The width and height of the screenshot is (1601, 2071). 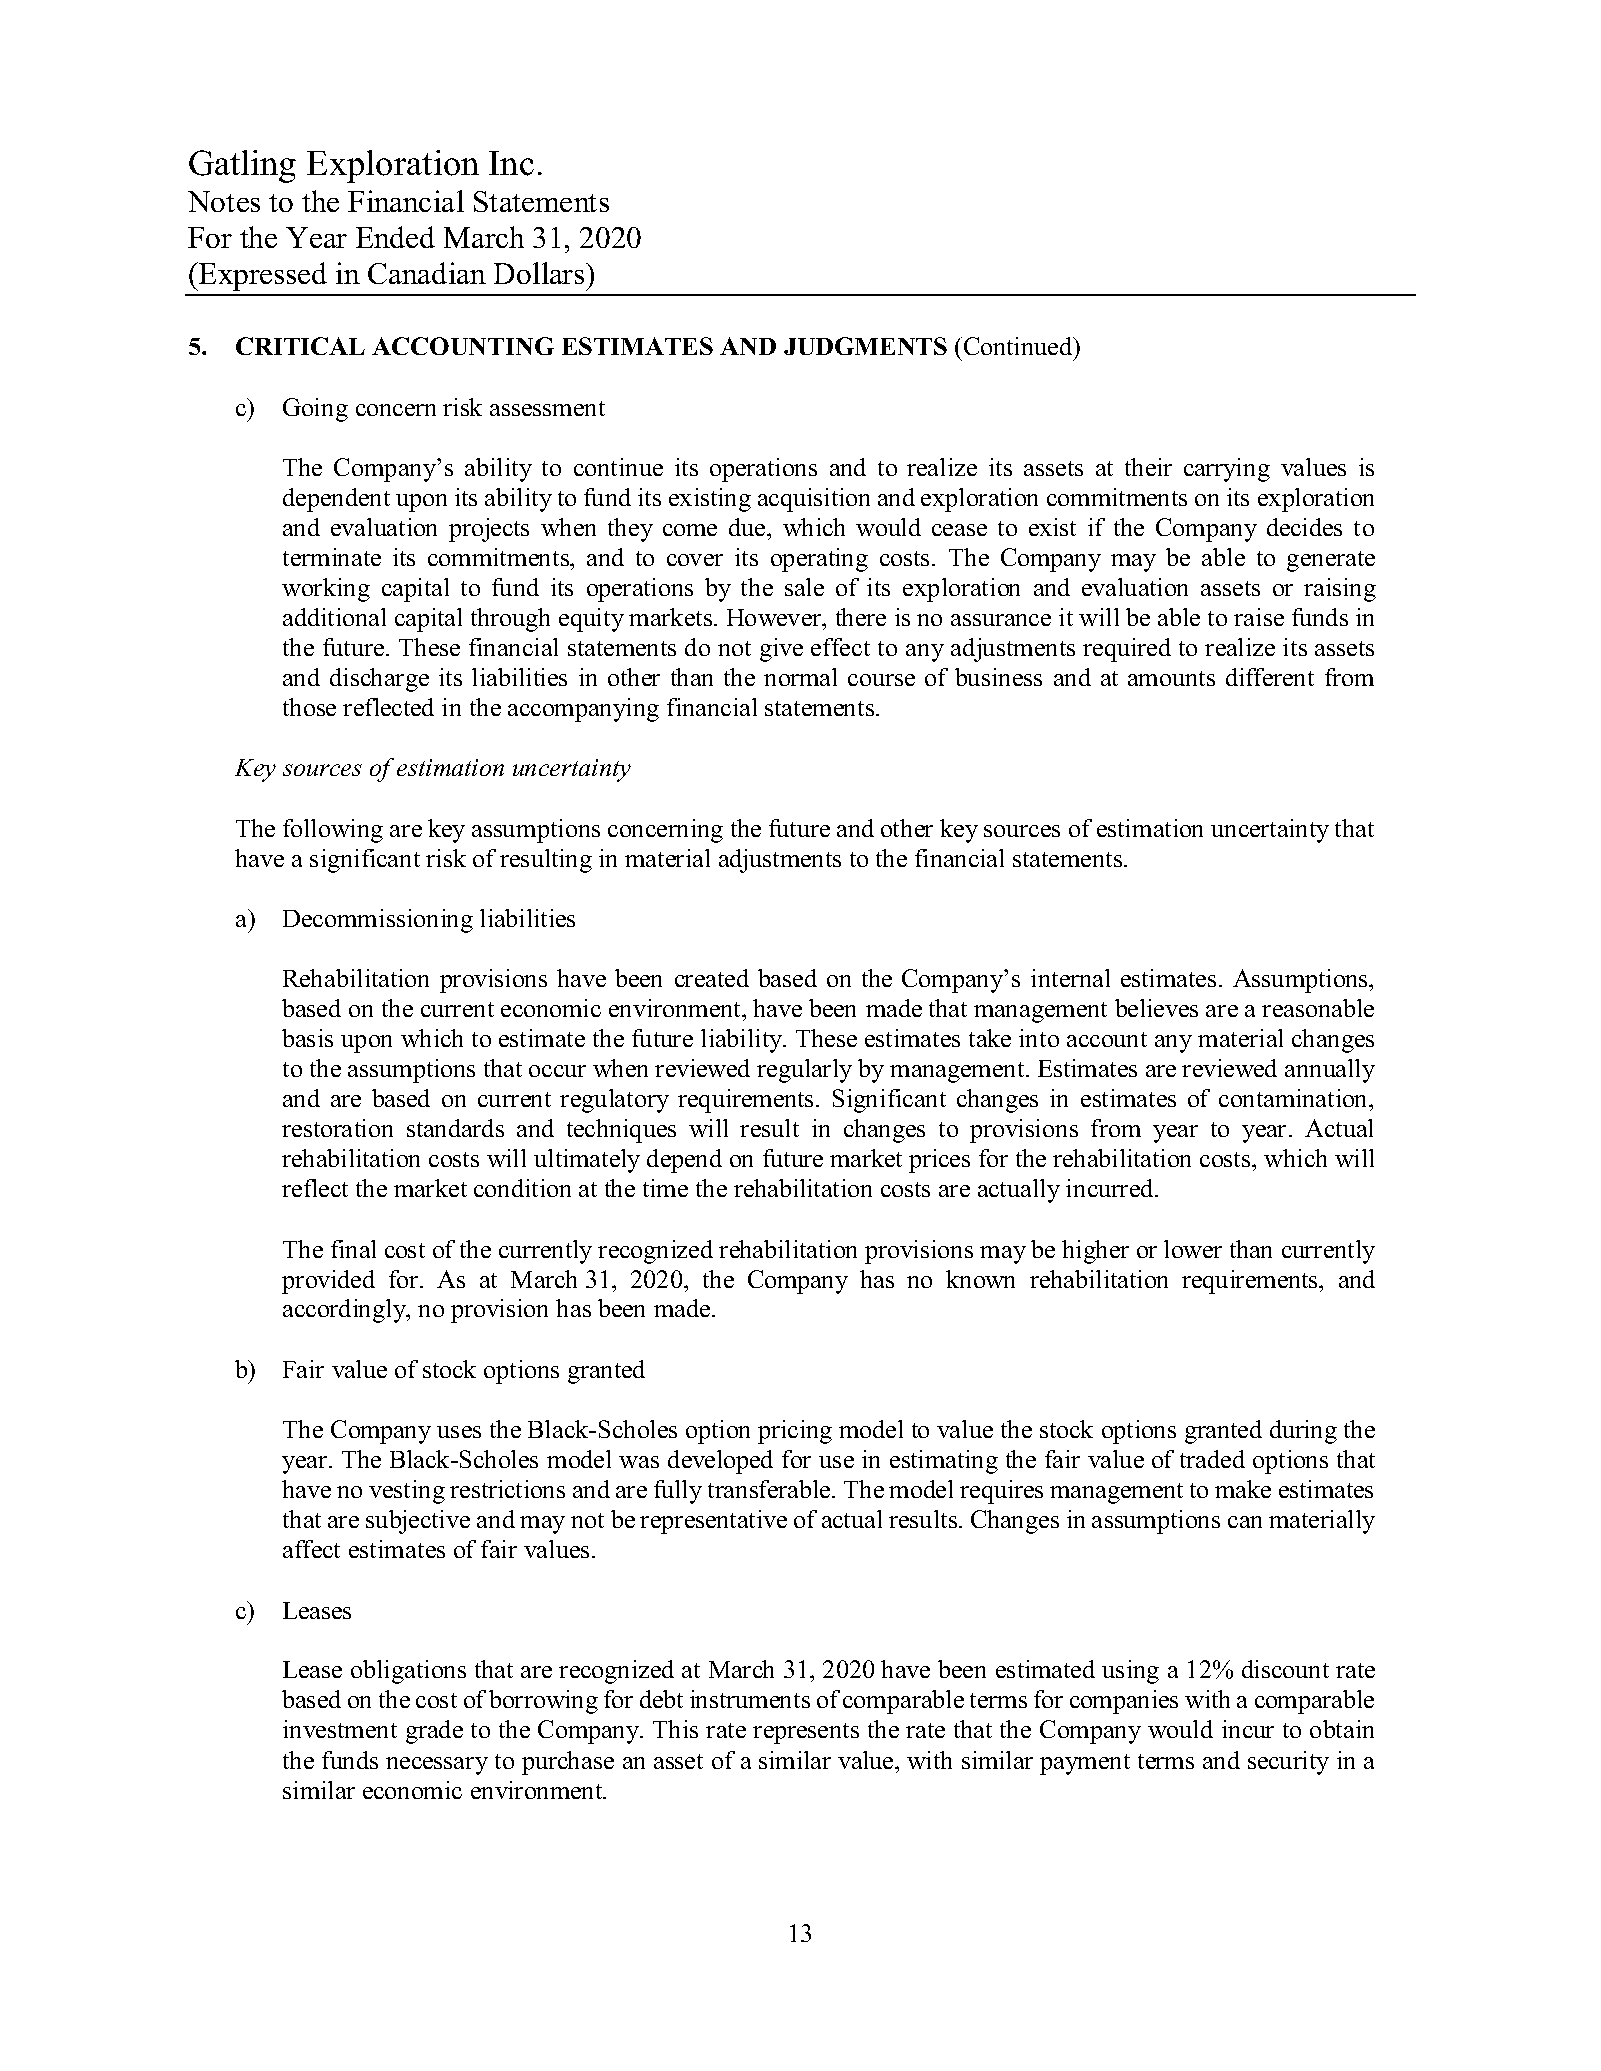 What do you see at coordinates (800, 677) in the screenshot?
I see `normal` at bounding box center [800, 677].
